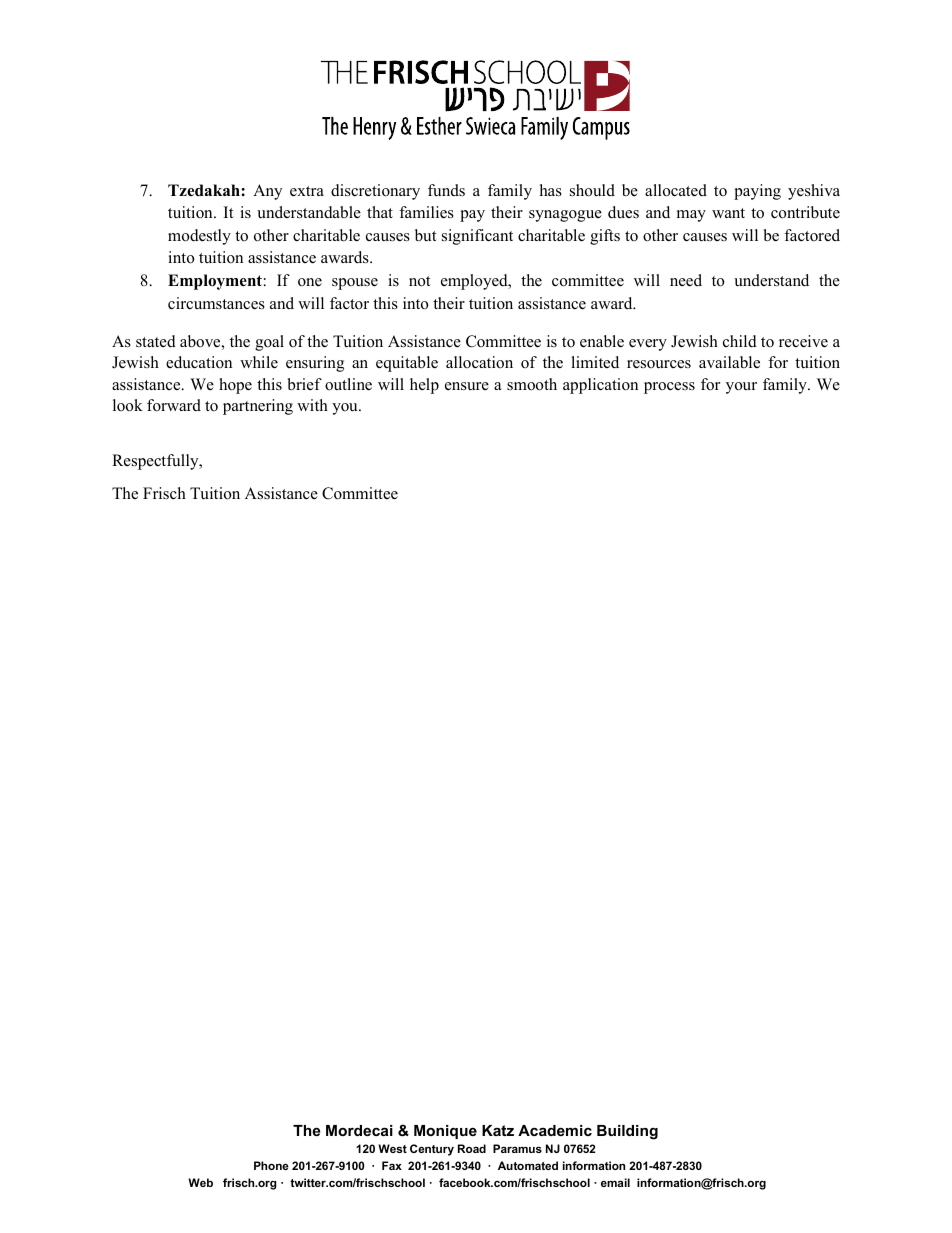  I want to click on Building, so click(627, 1132).
